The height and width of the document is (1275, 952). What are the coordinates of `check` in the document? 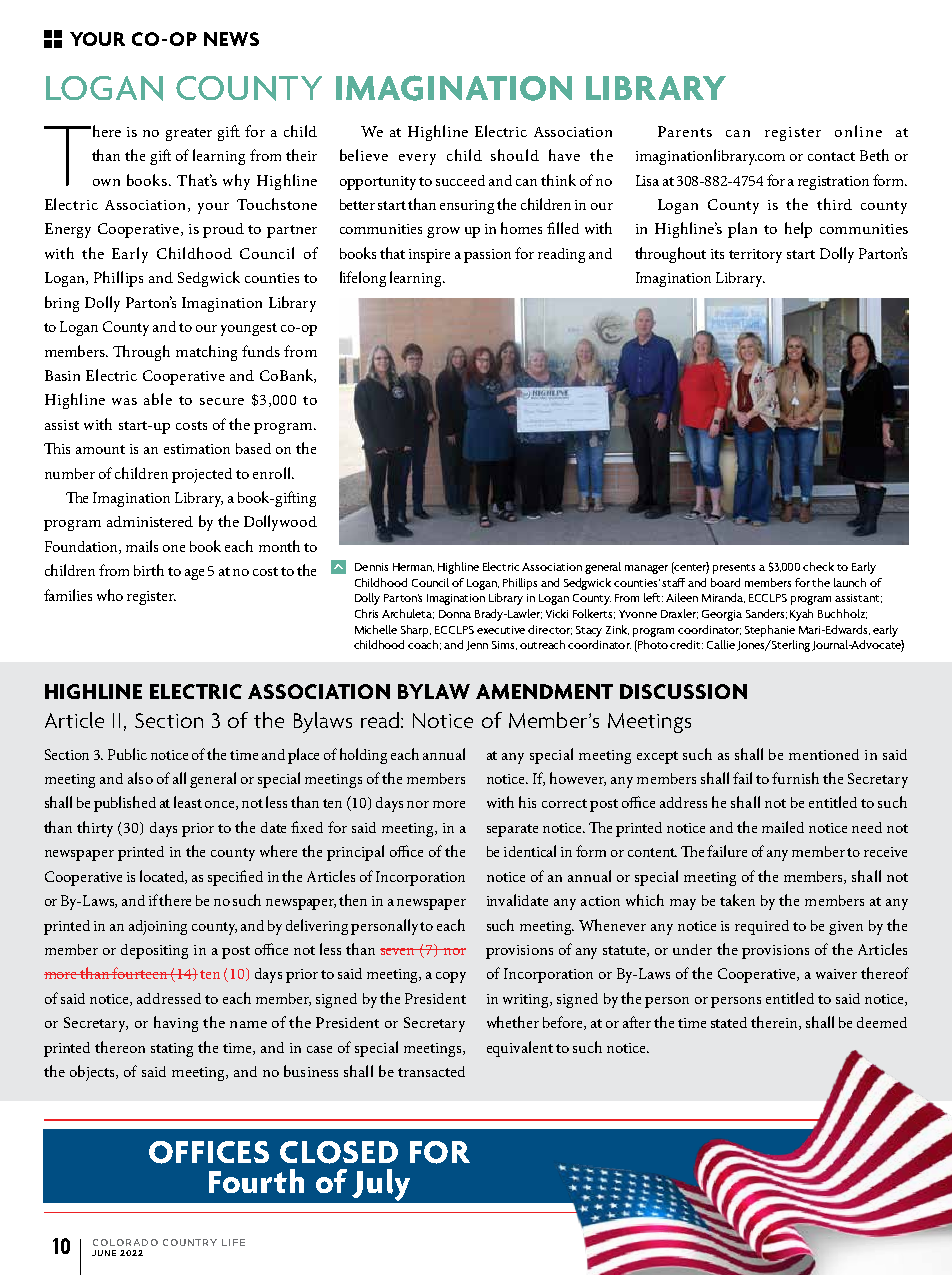 It's located at (818, 566).
